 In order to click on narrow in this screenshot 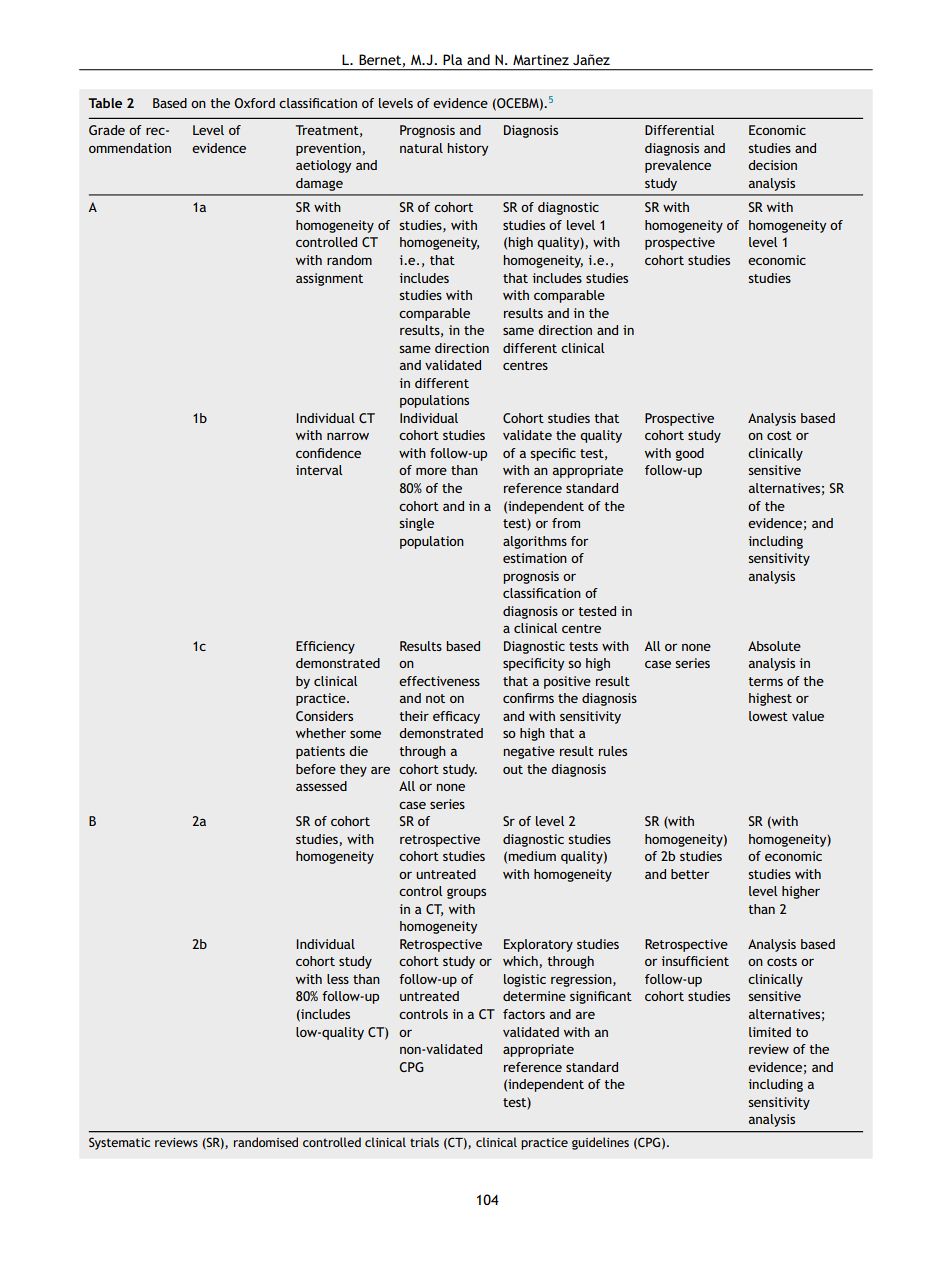, I will do `click(348, 436)`.
